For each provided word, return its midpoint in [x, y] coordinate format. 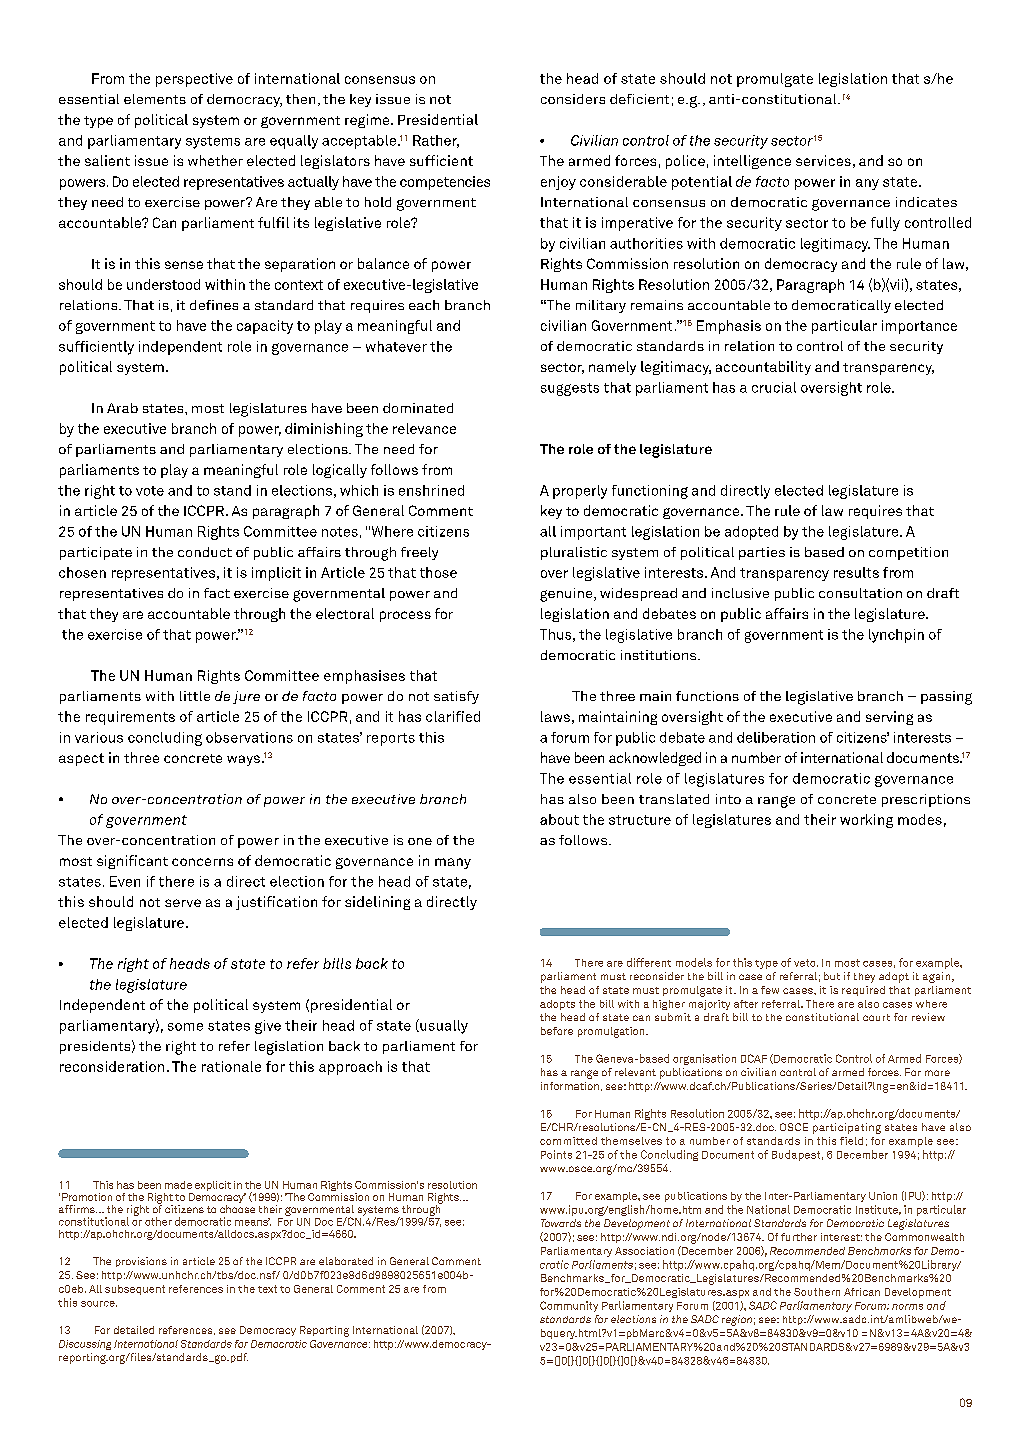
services [823, 160]
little [195, 696]
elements [155, 99]
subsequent [135, 1290]
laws [555, 716]
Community [569, 1306]
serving [889, 718]
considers [573, 99]
